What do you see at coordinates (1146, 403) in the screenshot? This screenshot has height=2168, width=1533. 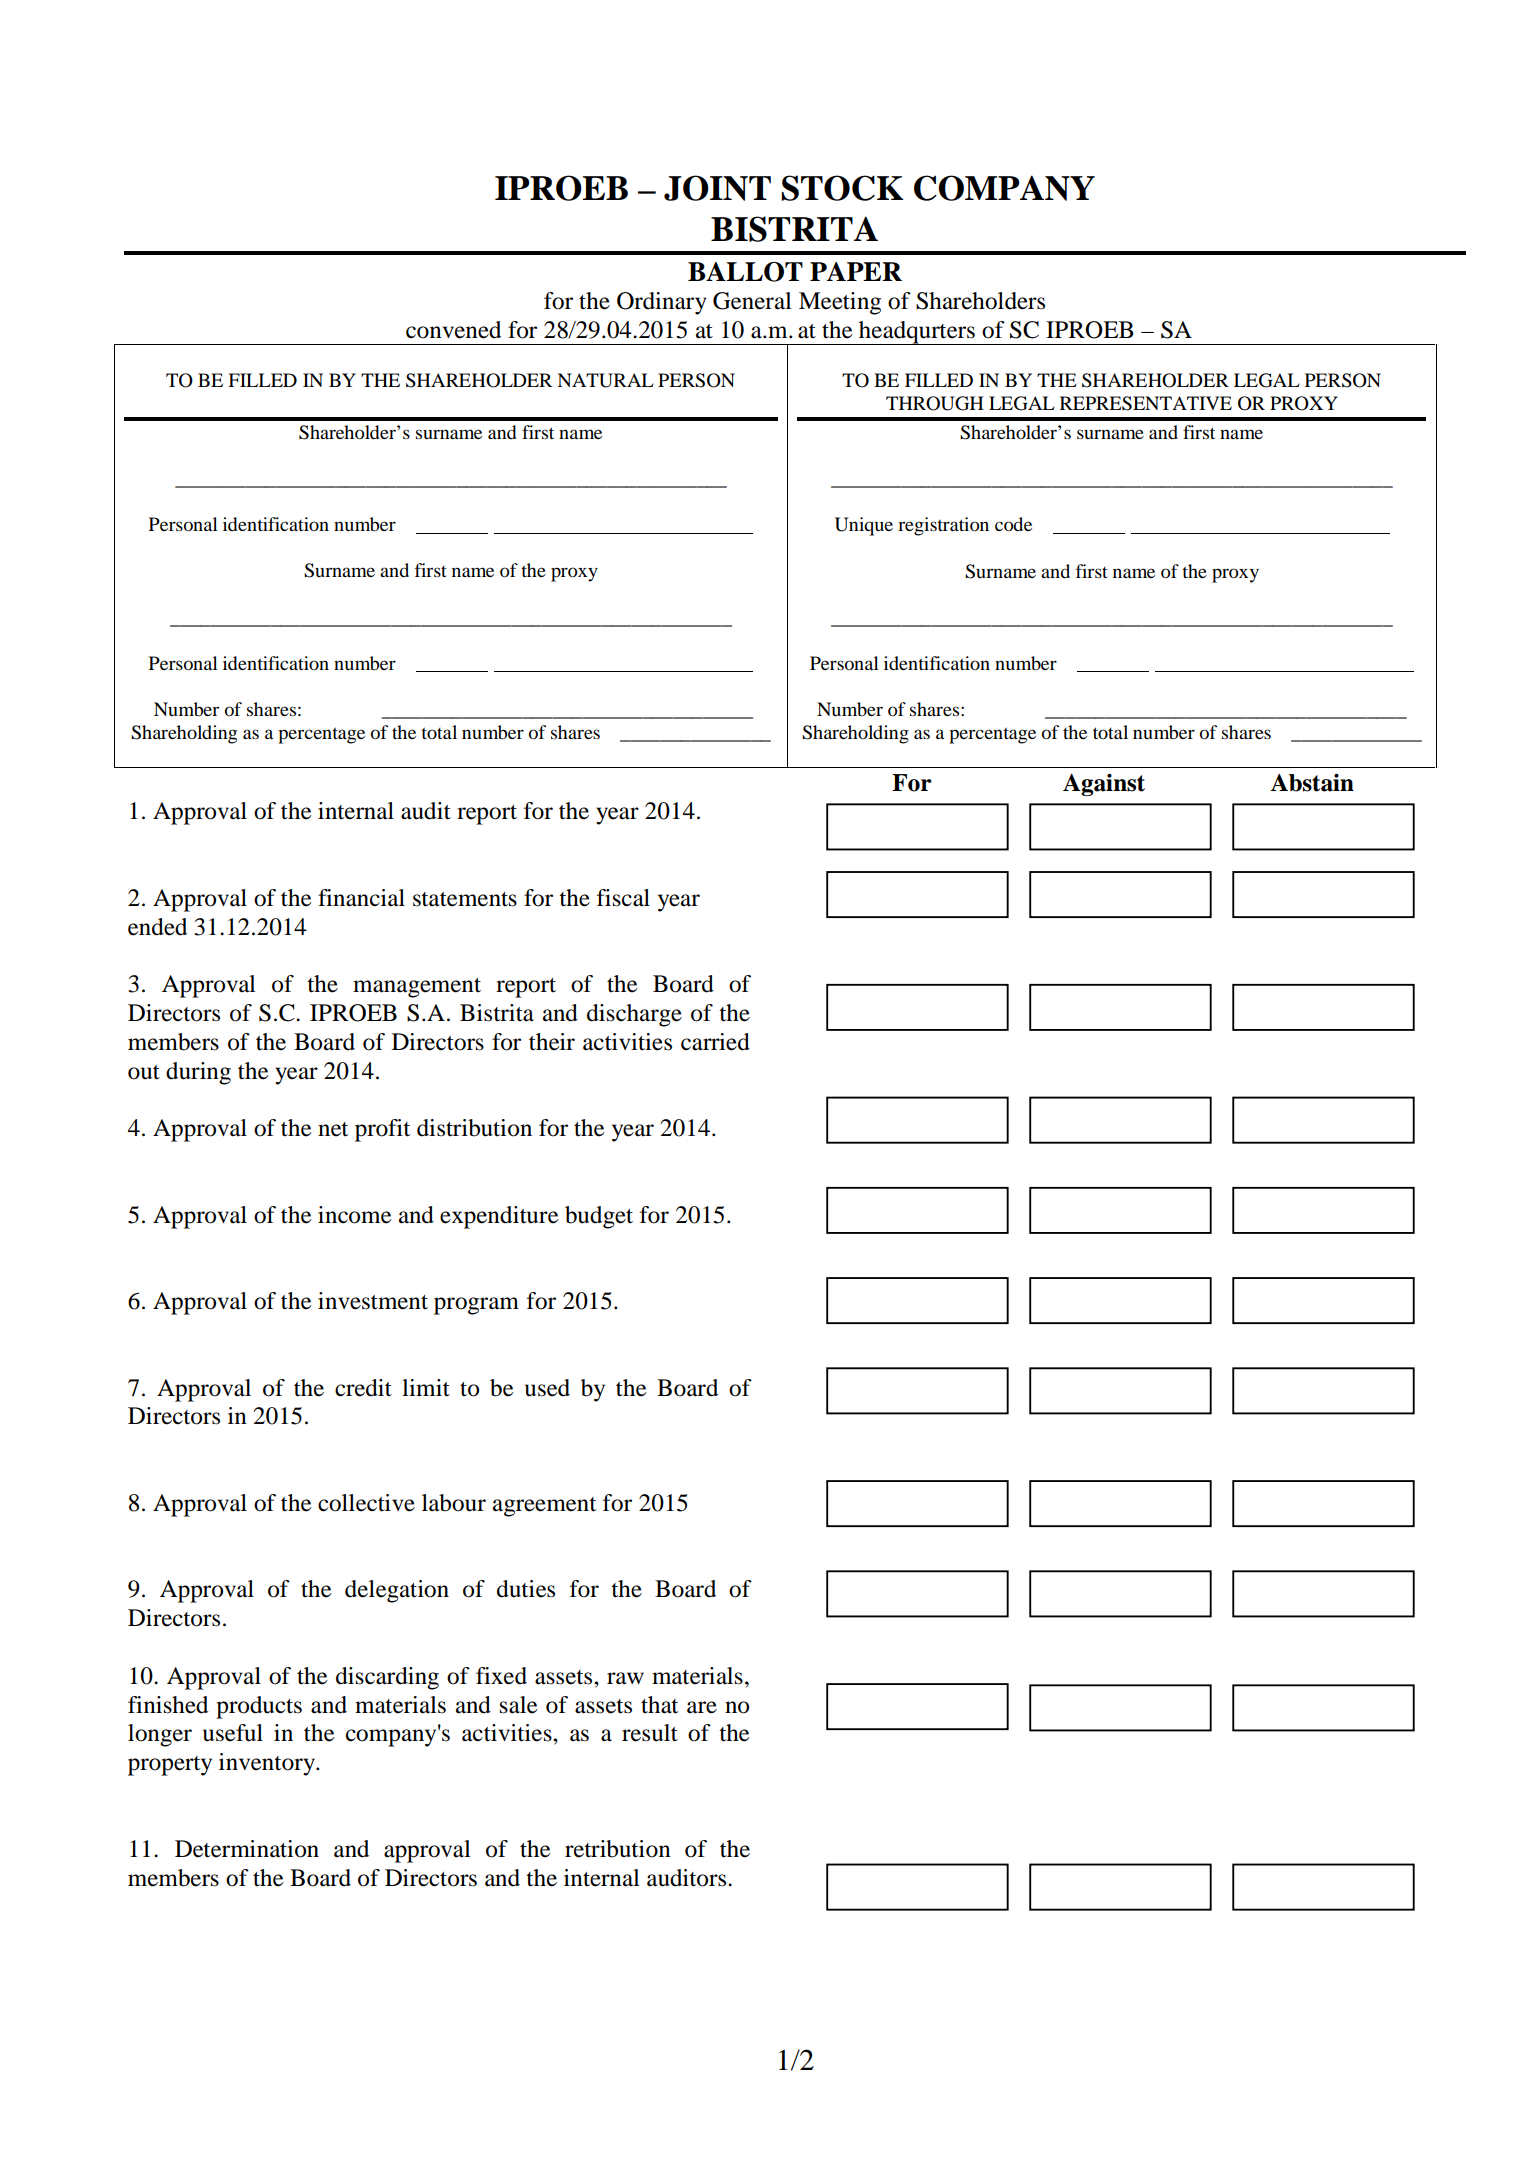 I see `REPRESENTATIVE` at bounding box center [1146, 403].
